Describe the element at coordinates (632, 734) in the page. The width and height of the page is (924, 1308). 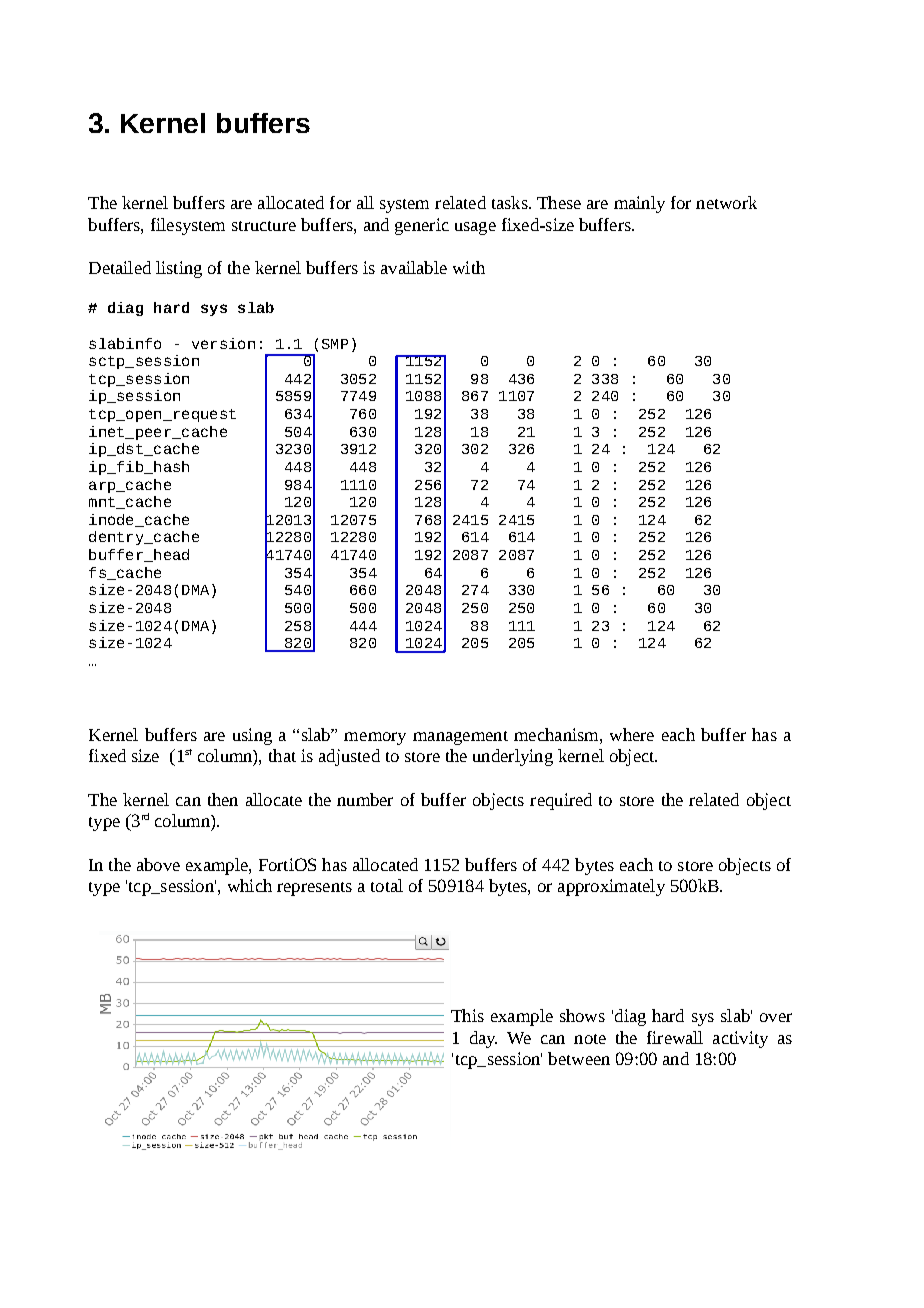
I see `where` at that location.
